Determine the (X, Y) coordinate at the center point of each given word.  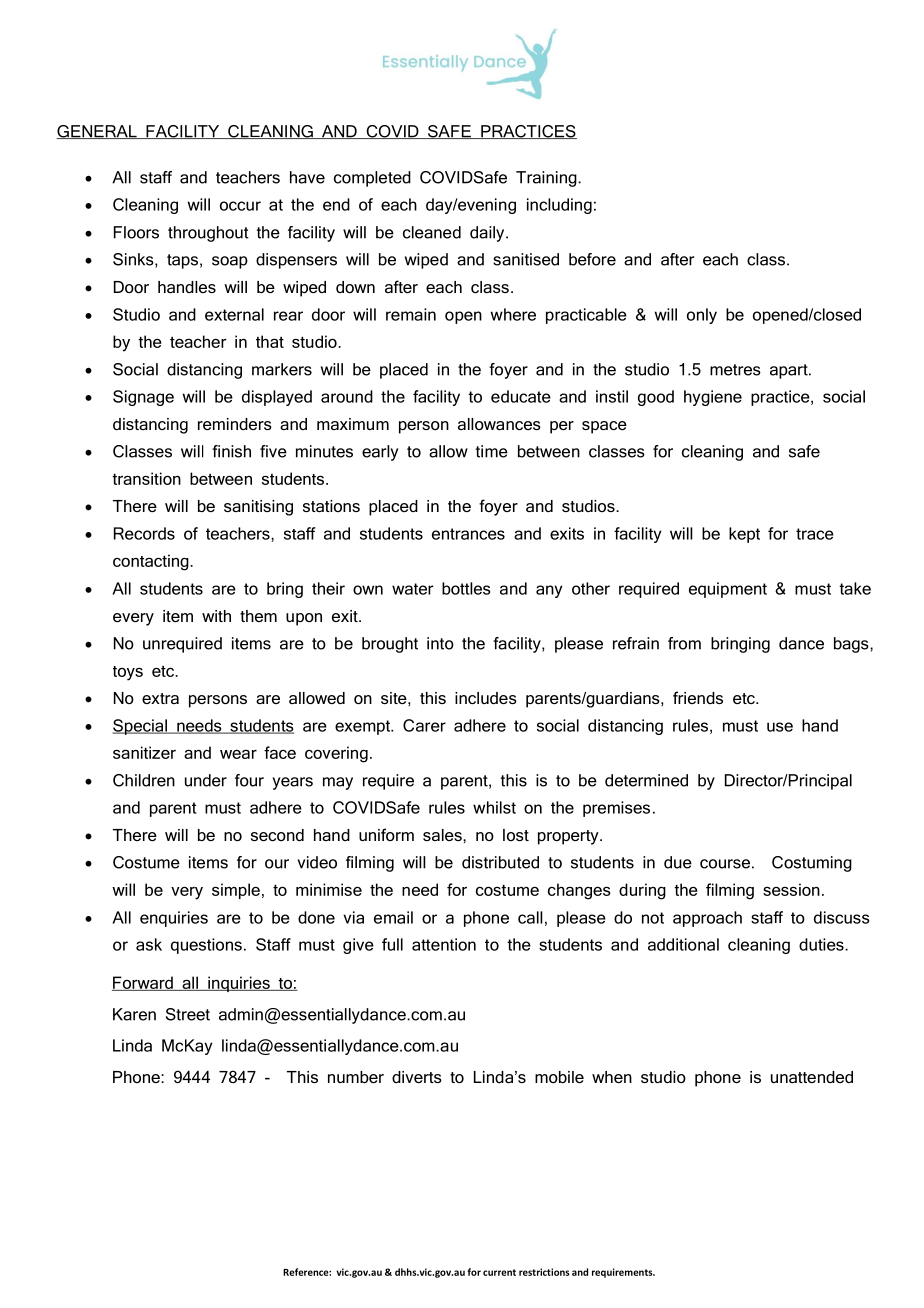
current (499, 1272)
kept (744, 535)
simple (236, 891)
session (791, 889)
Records (144, 533)
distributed (500, 862)
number (356, 1077)
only (702, 316)
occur (240, 206)
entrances (468, 534)
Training (547, 179)
